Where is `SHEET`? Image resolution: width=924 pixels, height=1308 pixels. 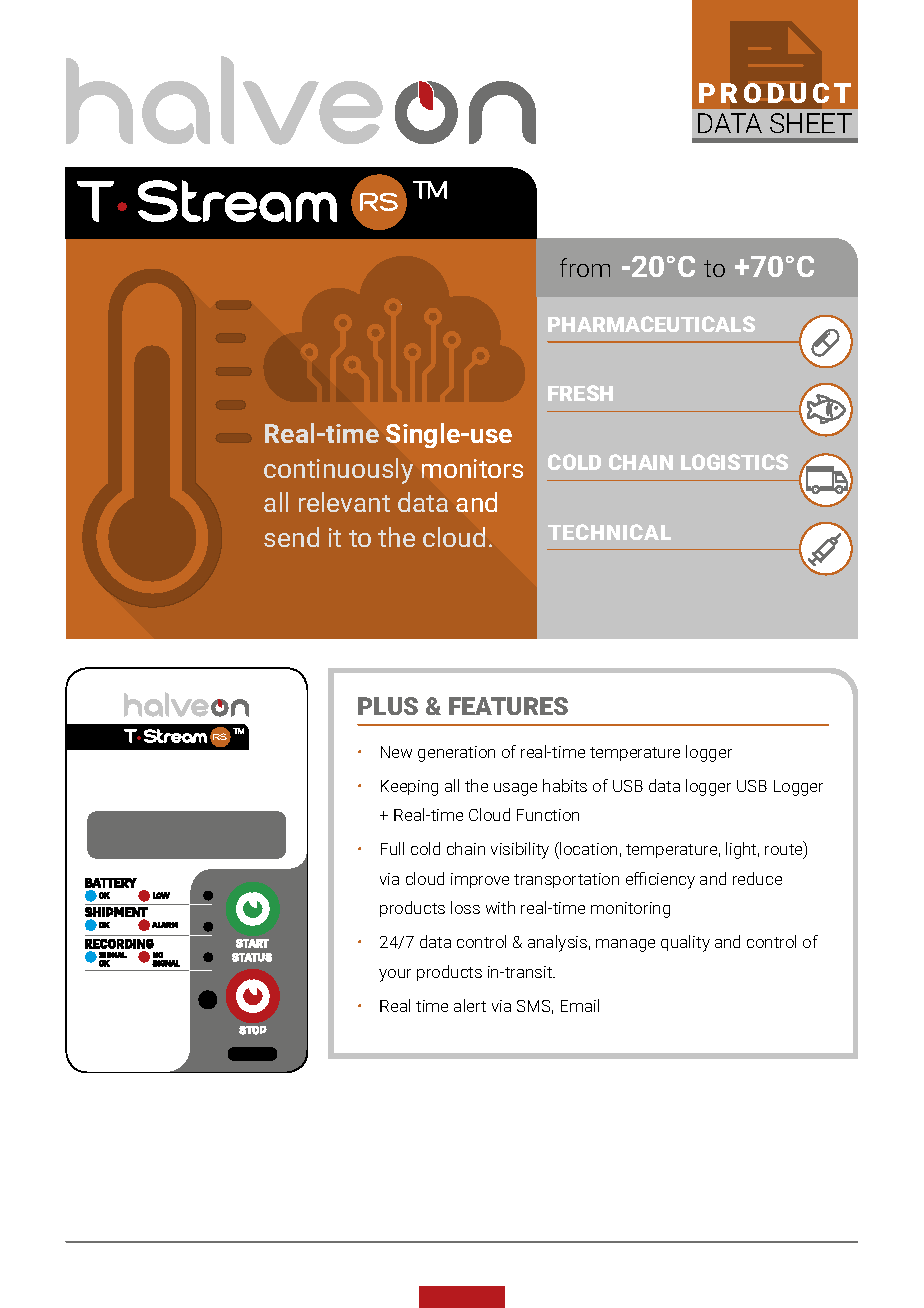
SHEET is located at coordinates (811, 123).
